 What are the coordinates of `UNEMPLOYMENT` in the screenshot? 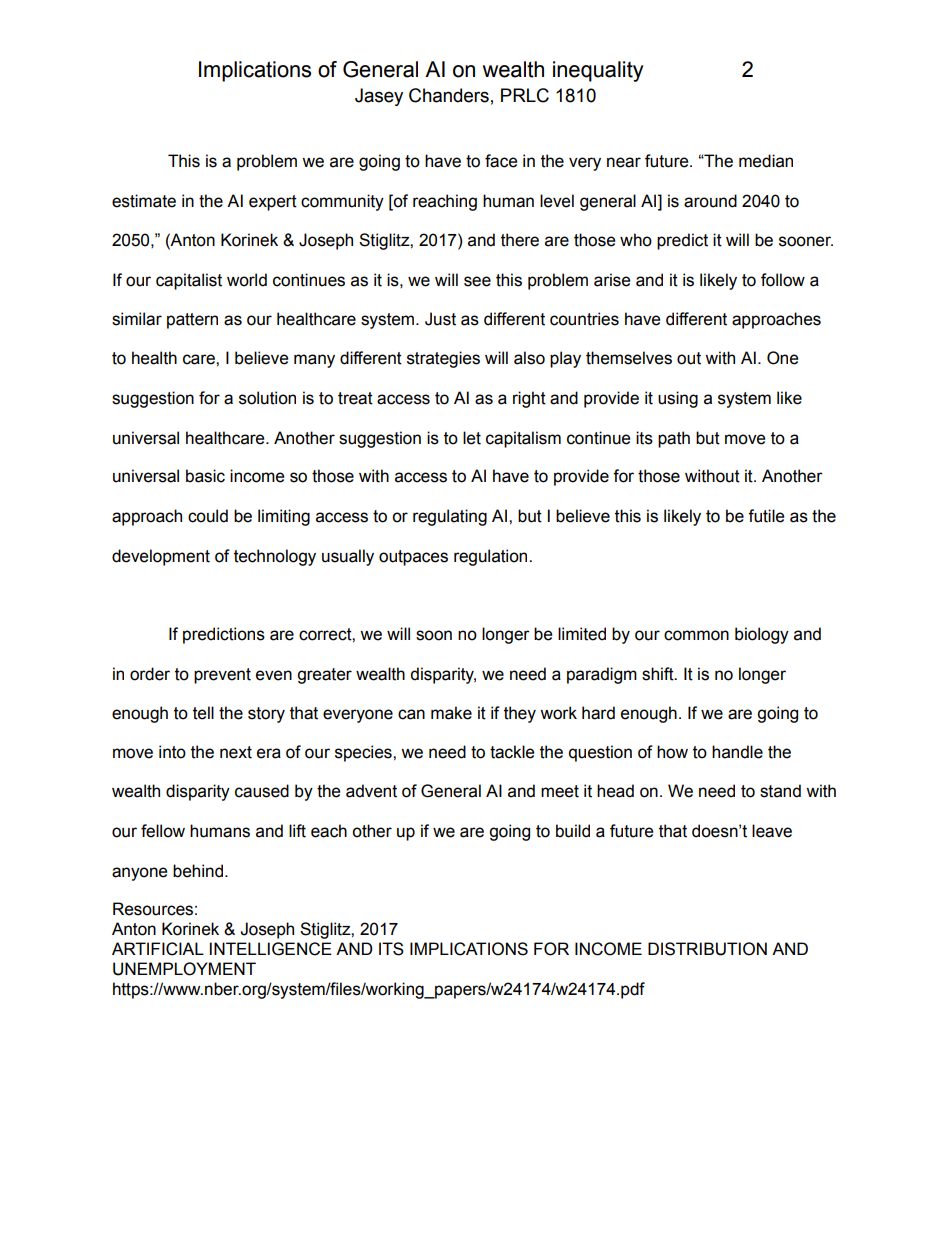 It's located at (184, 969).
